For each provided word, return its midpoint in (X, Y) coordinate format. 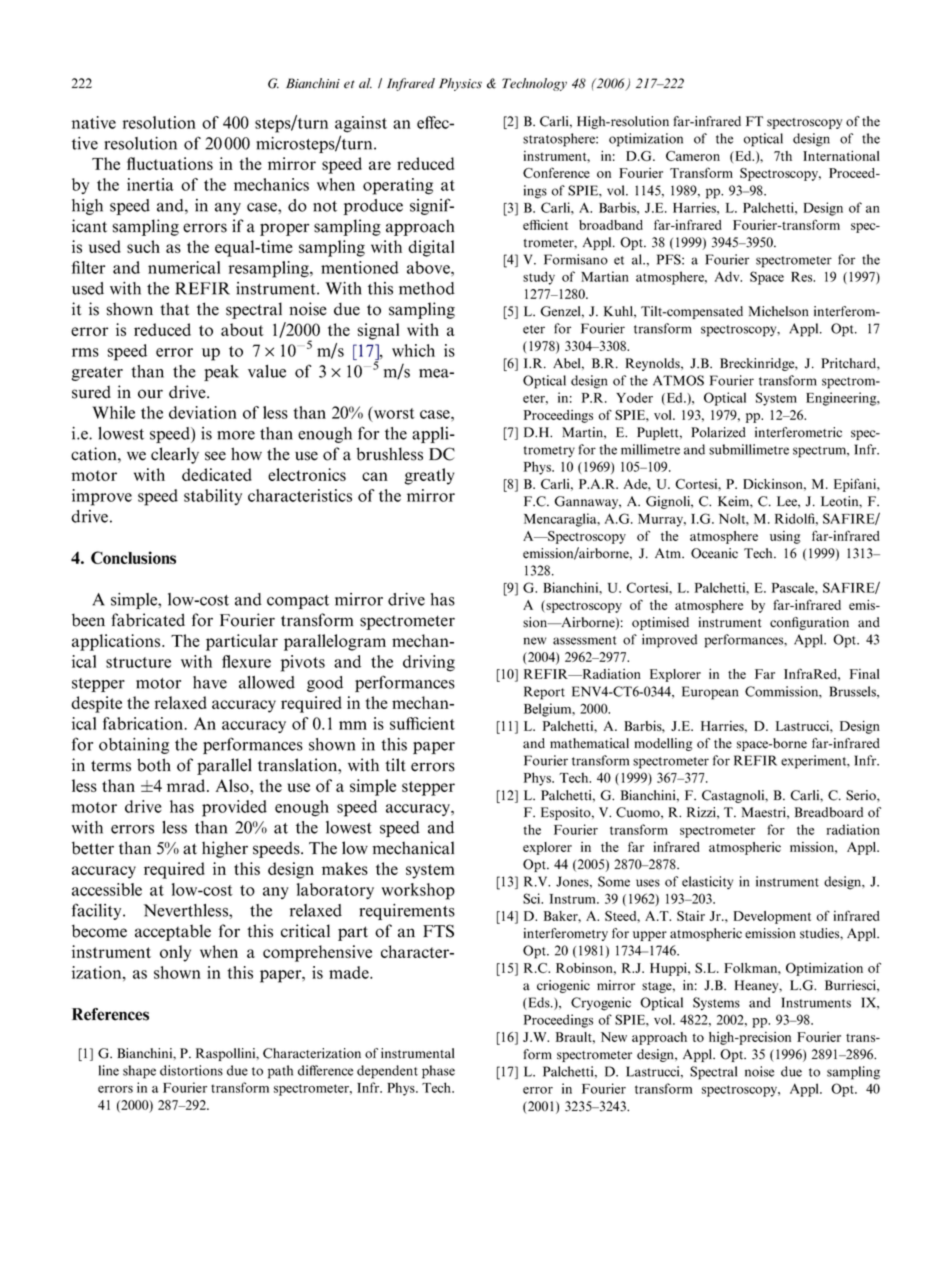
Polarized (718, 432)
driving (429, 663)
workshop (418, 891)
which (413, 350)
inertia (150, 184)
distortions (191, 1070)
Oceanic (714, 553)
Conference (556, 172)
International (841, 155)
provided (234, 808)
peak (221, 373)
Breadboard (829, 812)
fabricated (148, 620)
